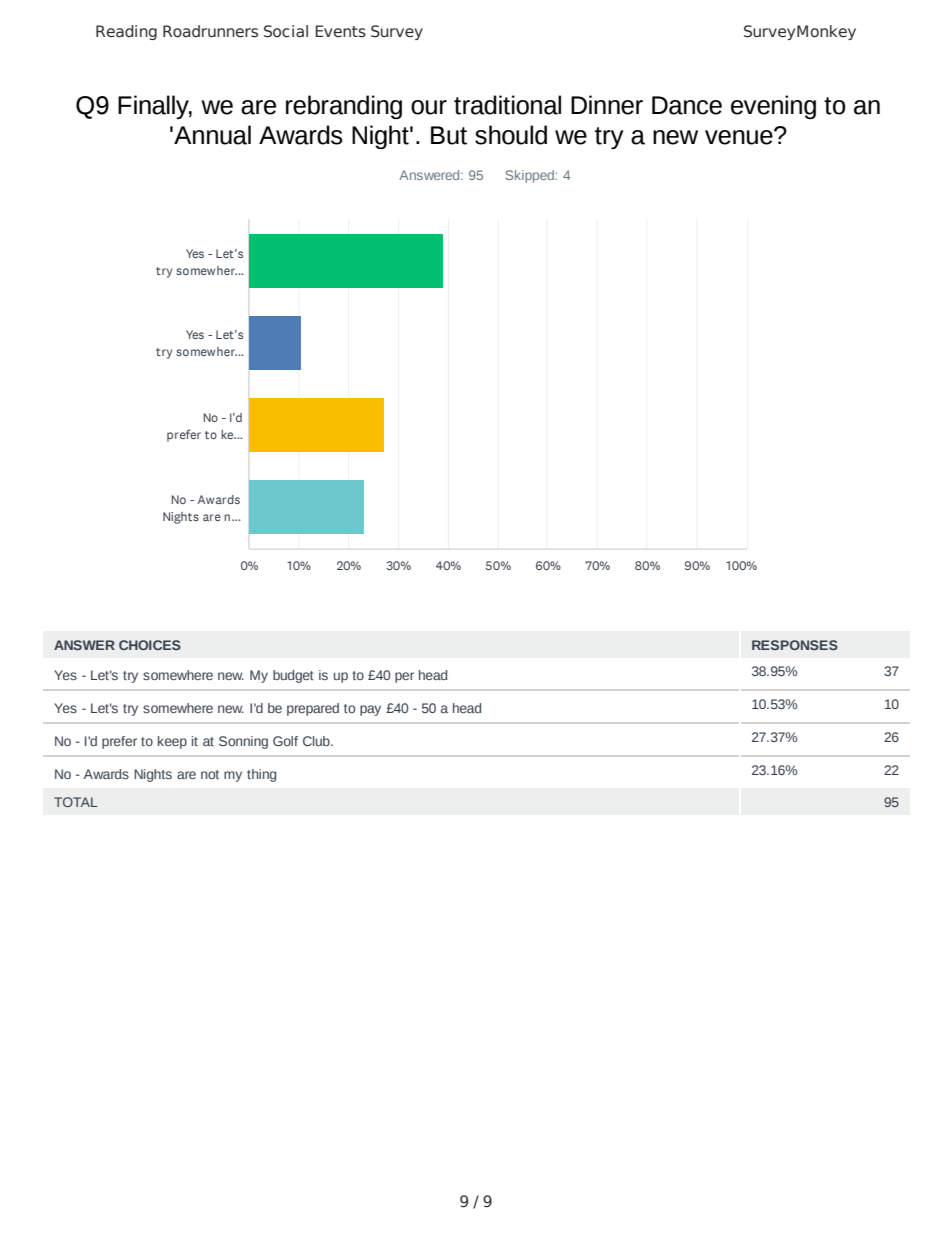 This screenshot has height=1233, width=952. I want to click on rebranding, so click(344, 107).
